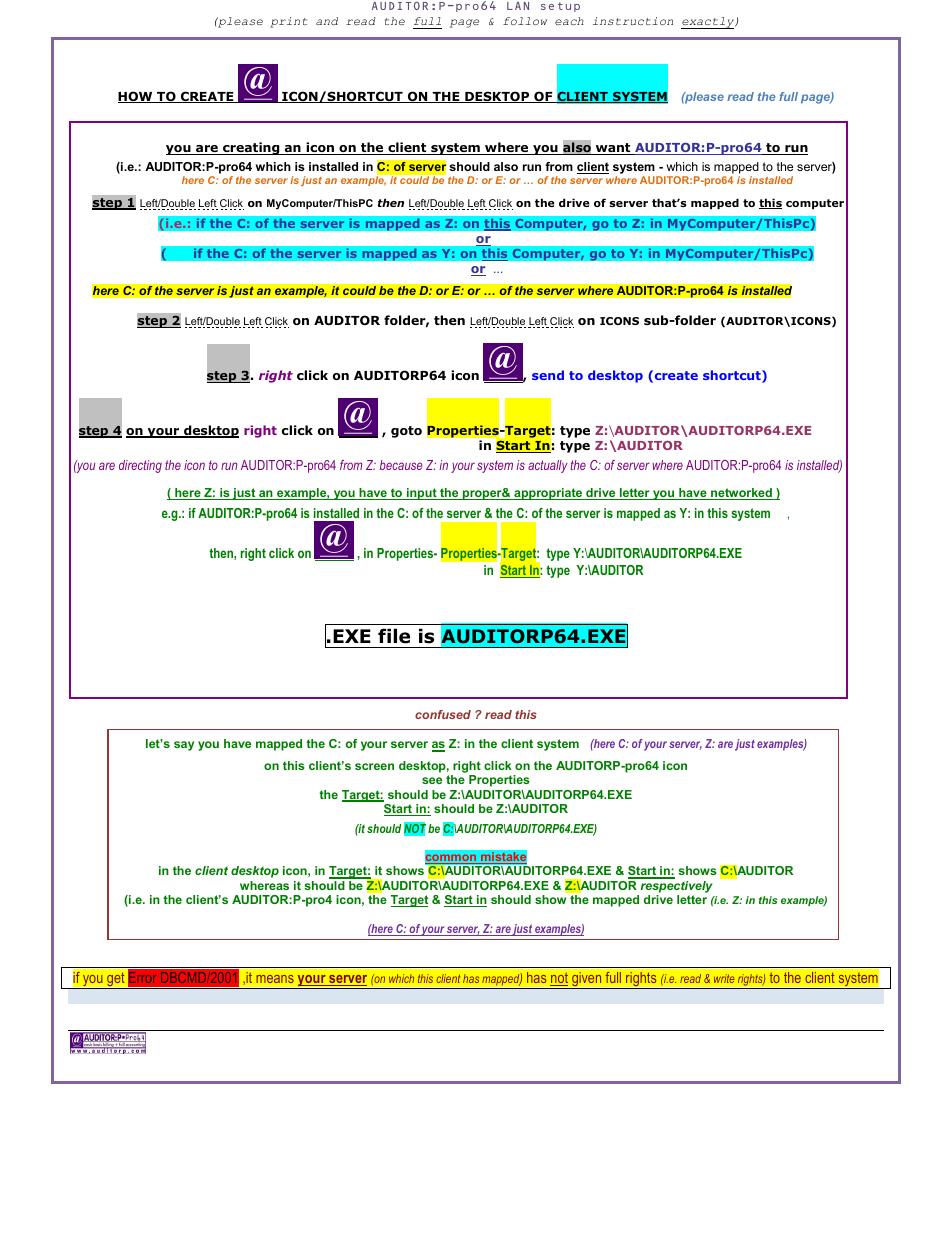  What do you see at coordinates (251, 148) in the page?
I see `creating` at bounding box center [251, 148].
